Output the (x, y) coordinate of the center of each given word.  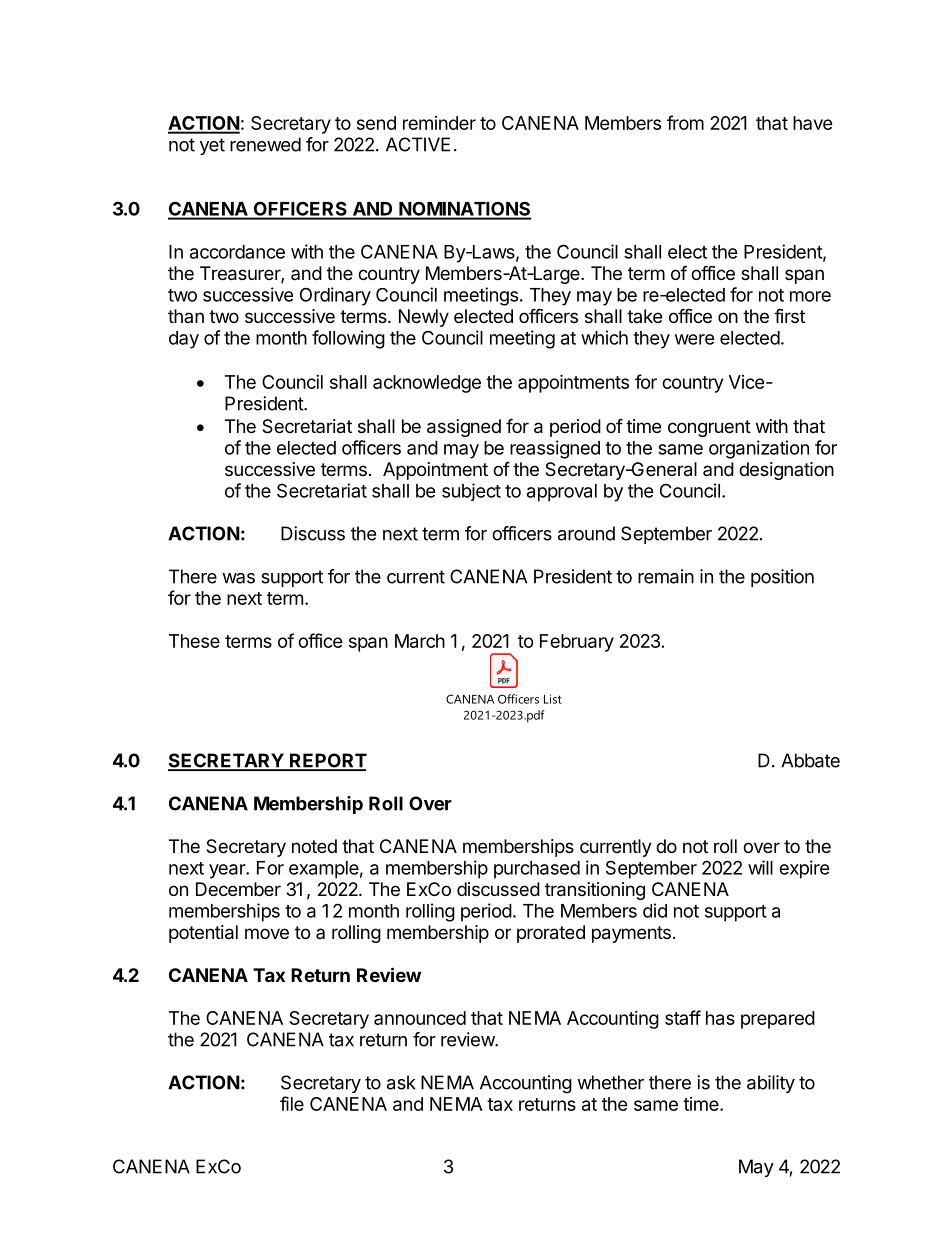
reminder (439, 123)
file (292, 1103)
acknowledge (427, 384)
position (782, 578)
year (228, 871)
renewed (265, 144)
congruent (709, 428)
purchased (537, 870)
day (184, 340)
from (685, 122)
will (760, 867)
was (238, 578)
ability (771, 1084)
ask (401, 1082)
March (420, 641)
